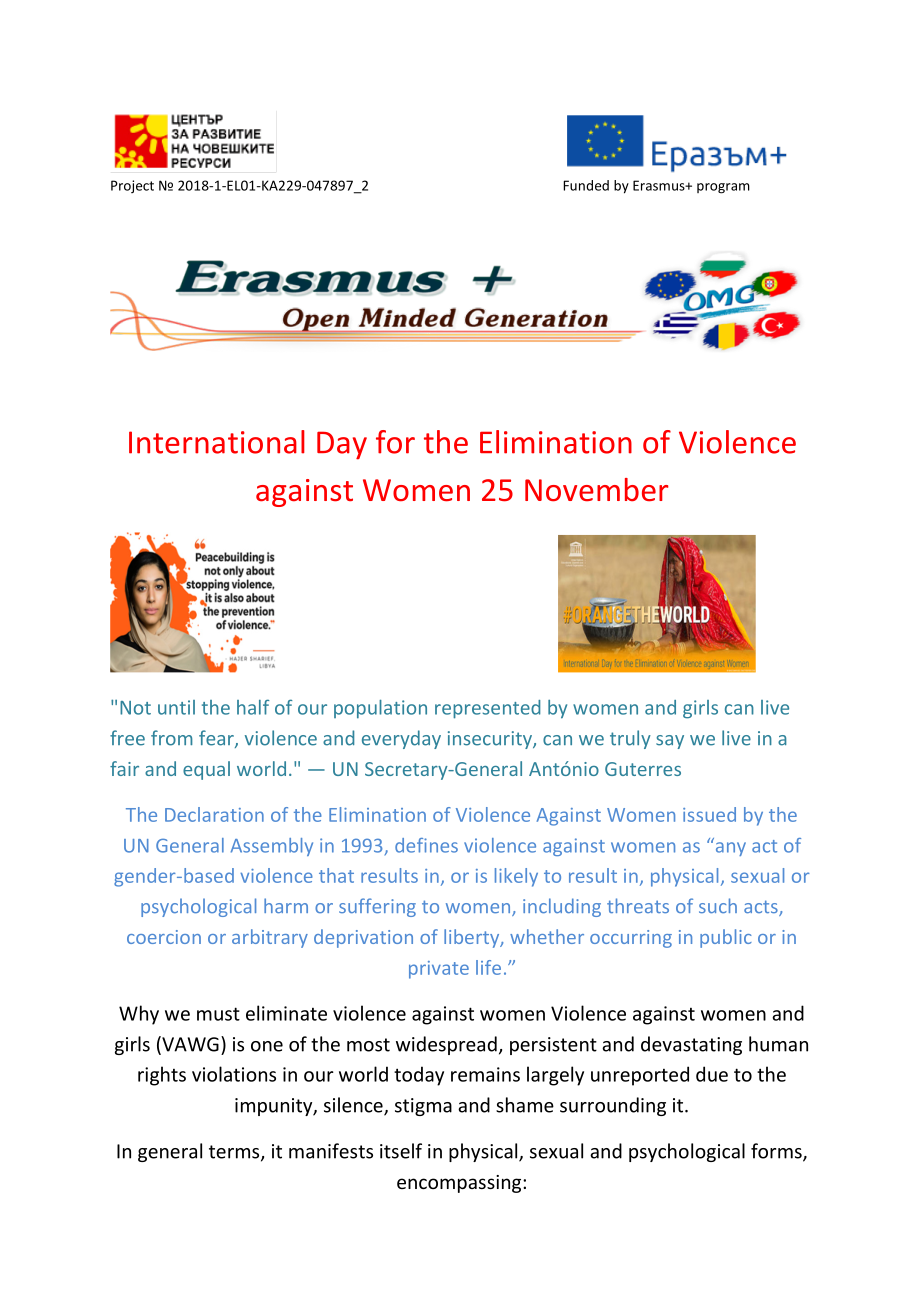 The width and height of the screenshot is (924, 1308). Describe the element at coordinates (439, 970) in the screenshot. I see `private` at that location.
